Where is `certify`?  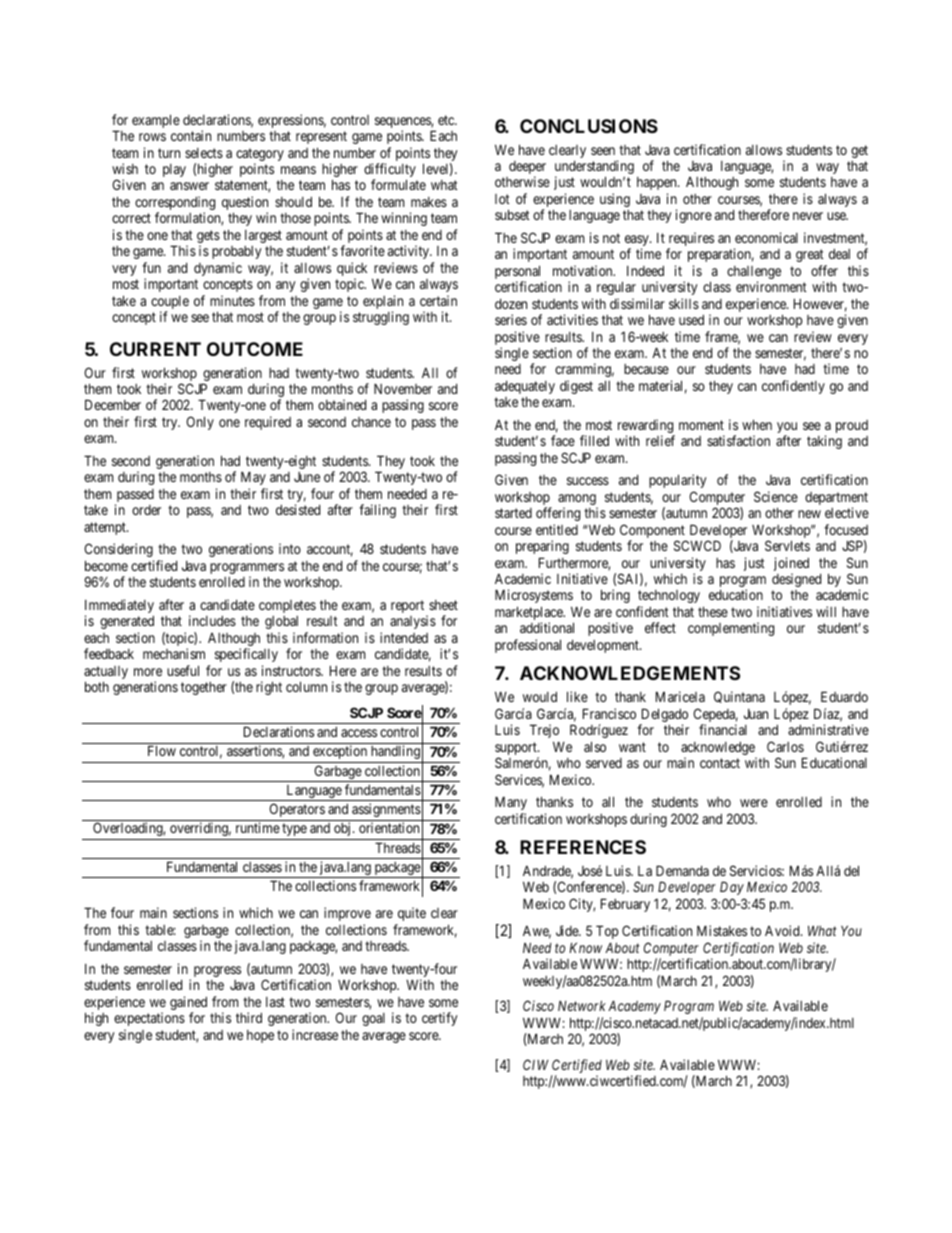
certify is located at coordinates (439, 1019).
